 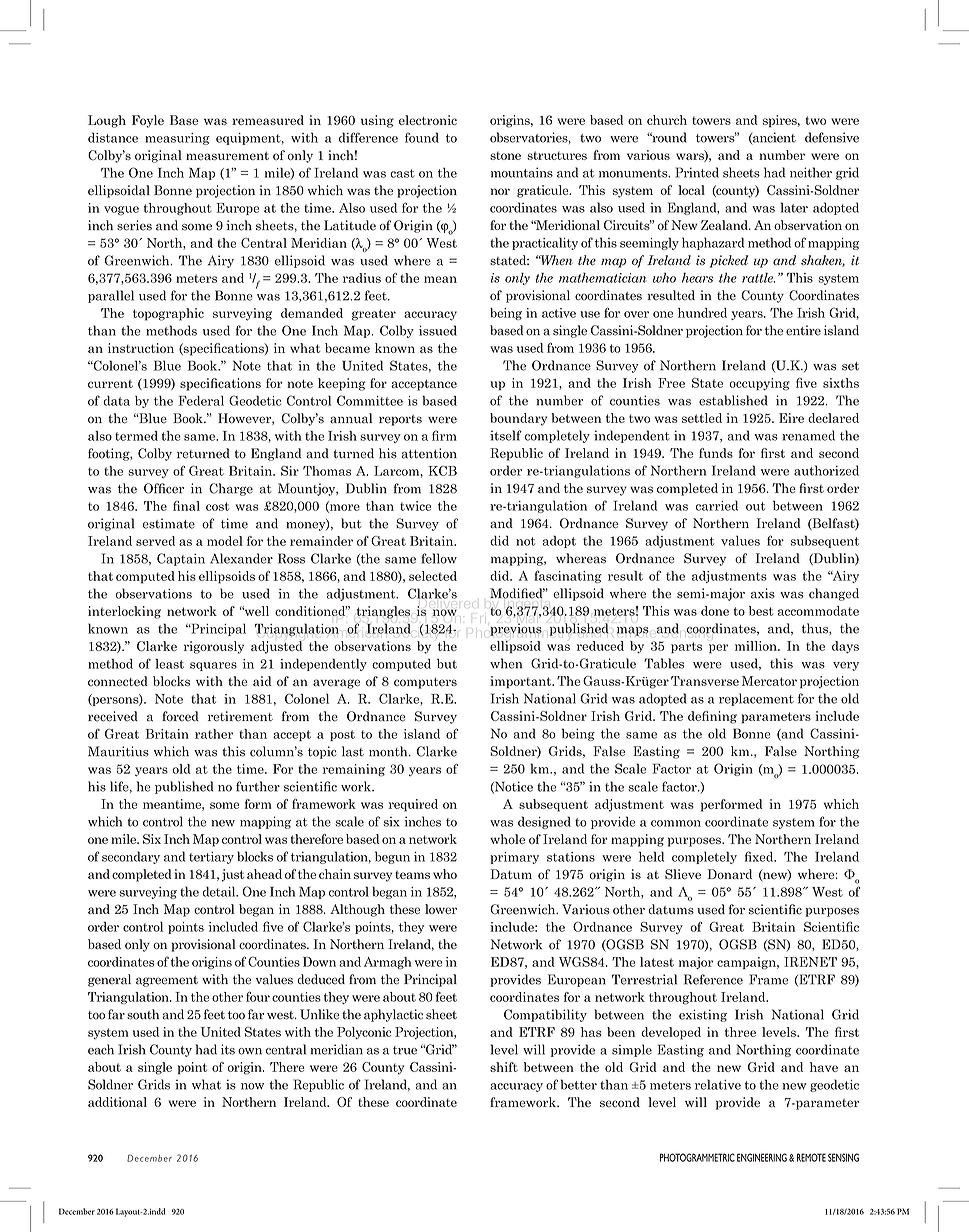 What do you see at coordinates (214, 647) in the document?
I see `rigorously` at bounding box center [214, 647].
